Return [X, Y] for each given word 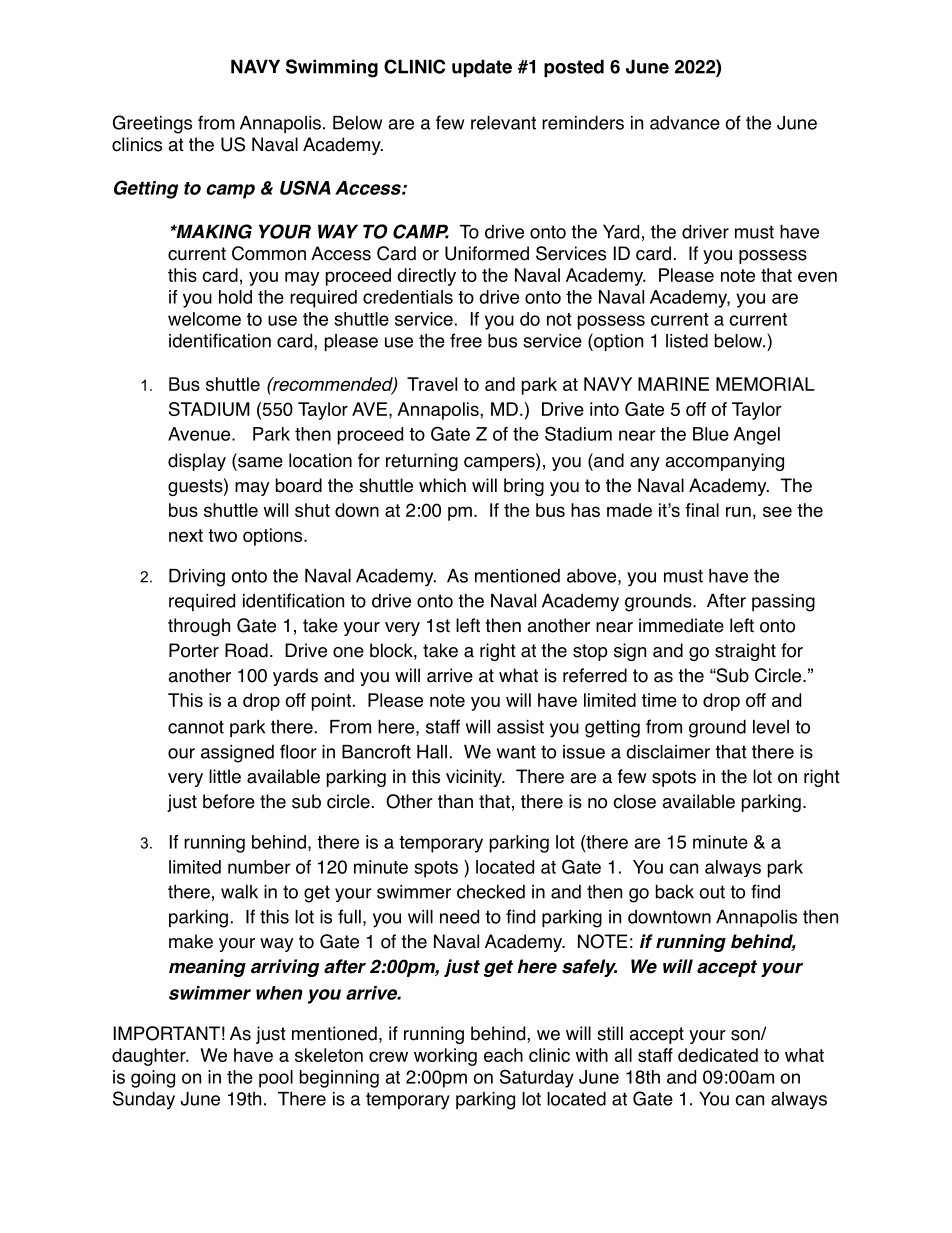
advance [685, 123]
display [197, 462]
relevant [503, 123]
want [516, 752]
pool [276, 1079]
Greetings [152, 124]
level [771, 727]
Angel [757, 436]
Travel [432, 384]
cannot [196, 727]
